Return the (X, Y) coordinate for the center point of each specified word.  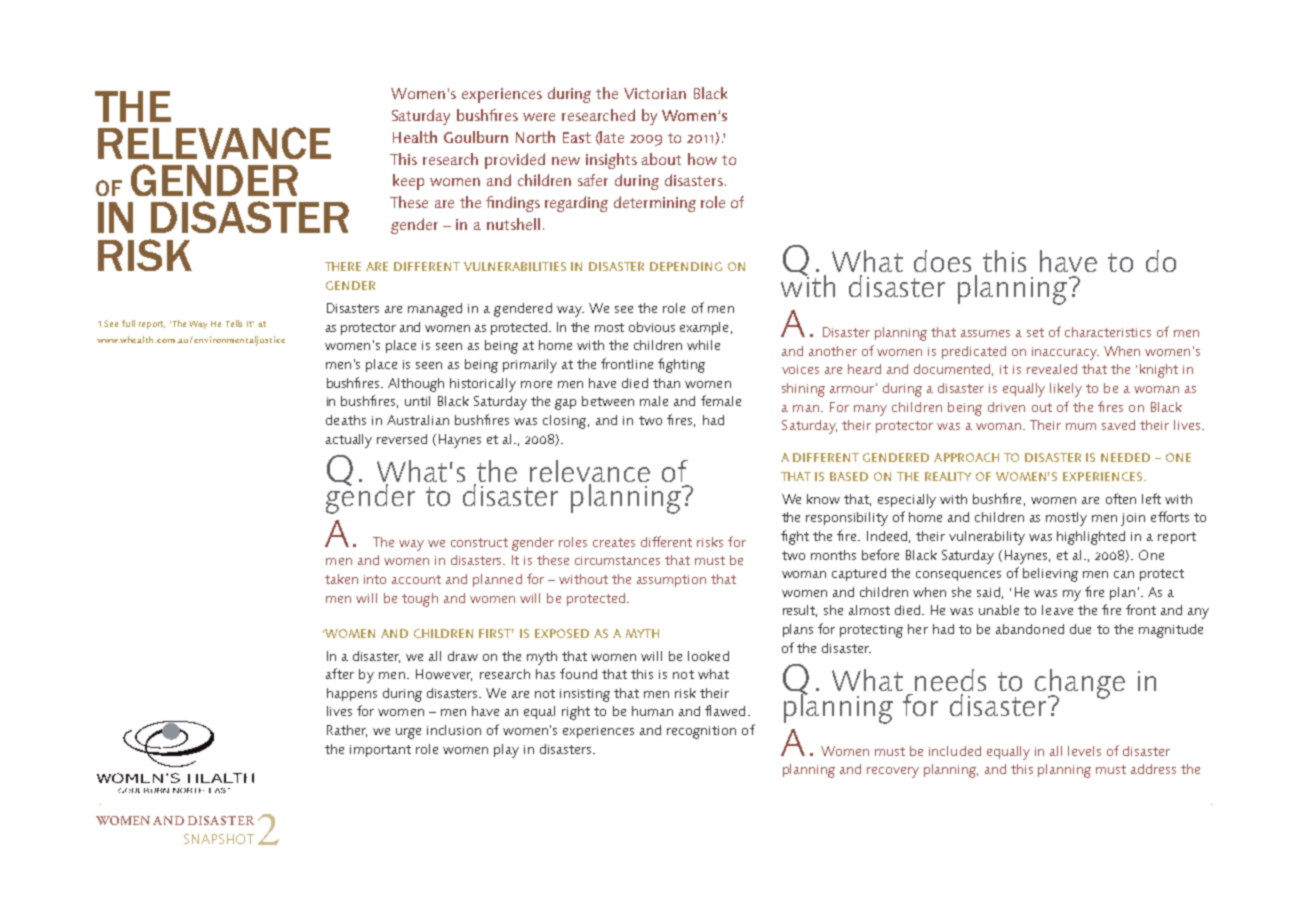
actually (349, 441)
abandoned (1030, 629)
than (666, 383)
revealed (1052, 369)
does (942, 261)
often (1121, 498)
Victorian (655, 93)
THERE (343, 266)
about (661, 159)
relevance (590, 471)
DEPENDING (686, 266)
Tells (234, 323)
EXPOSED (562, 633)
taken (341, 579)
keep (408, 182)
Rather (347, 731)
